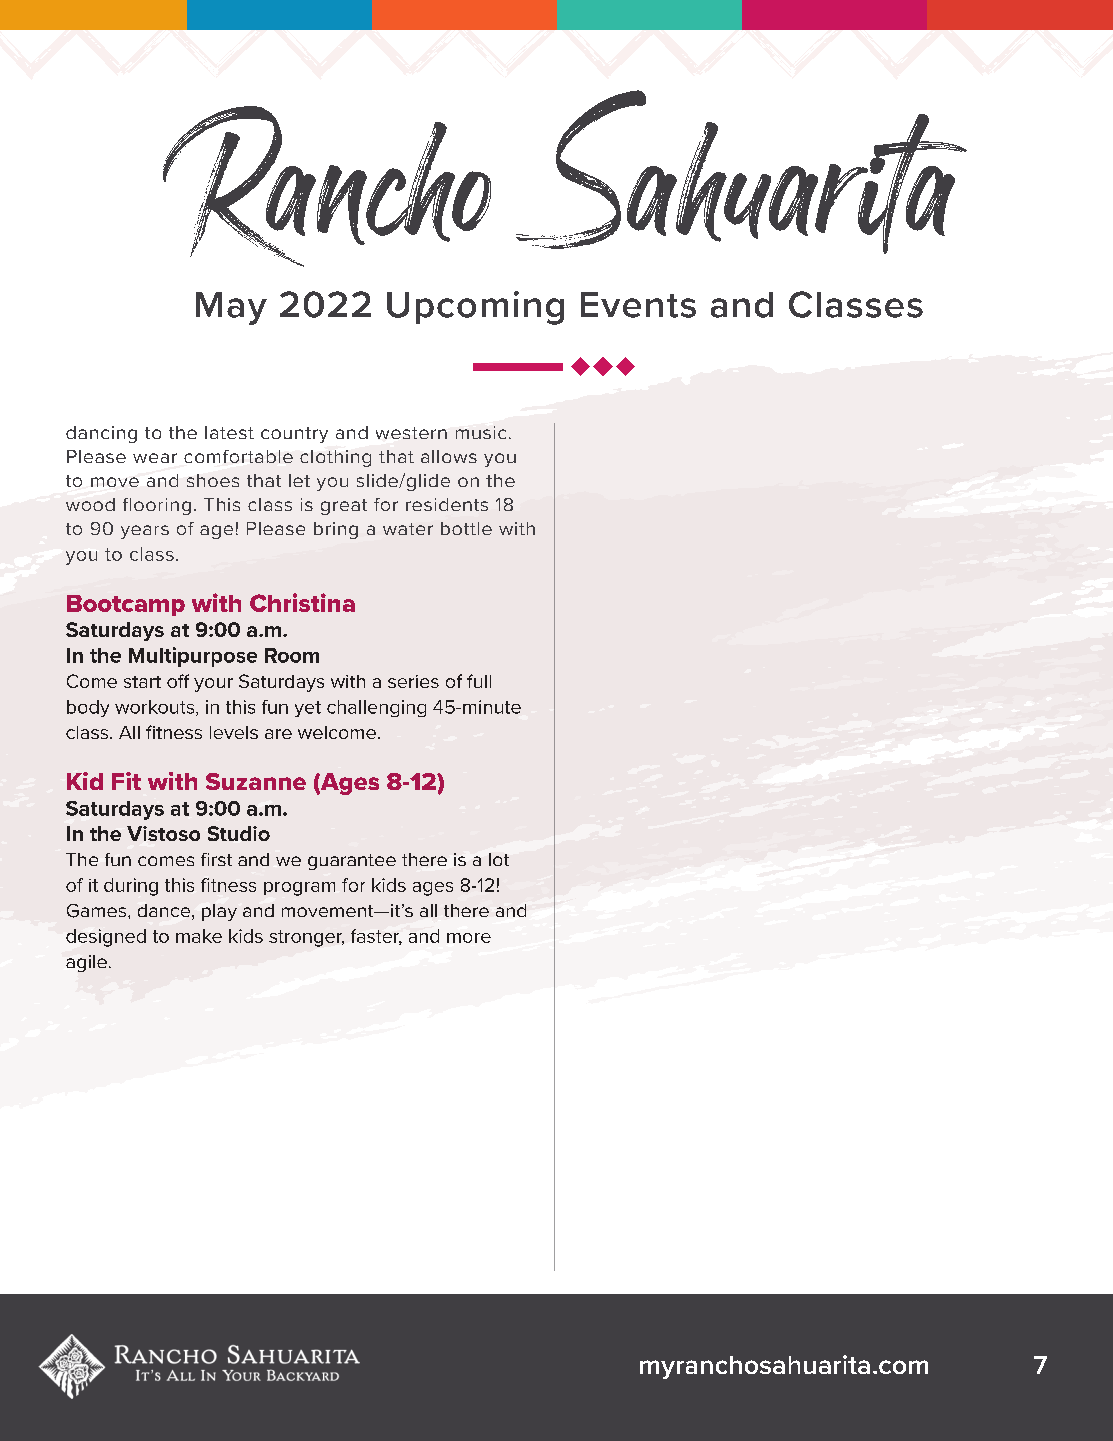 The image size is (1113, 1441). Describe the element at coordinates (231, 308) in the screenshot. I see `May` at that location.
